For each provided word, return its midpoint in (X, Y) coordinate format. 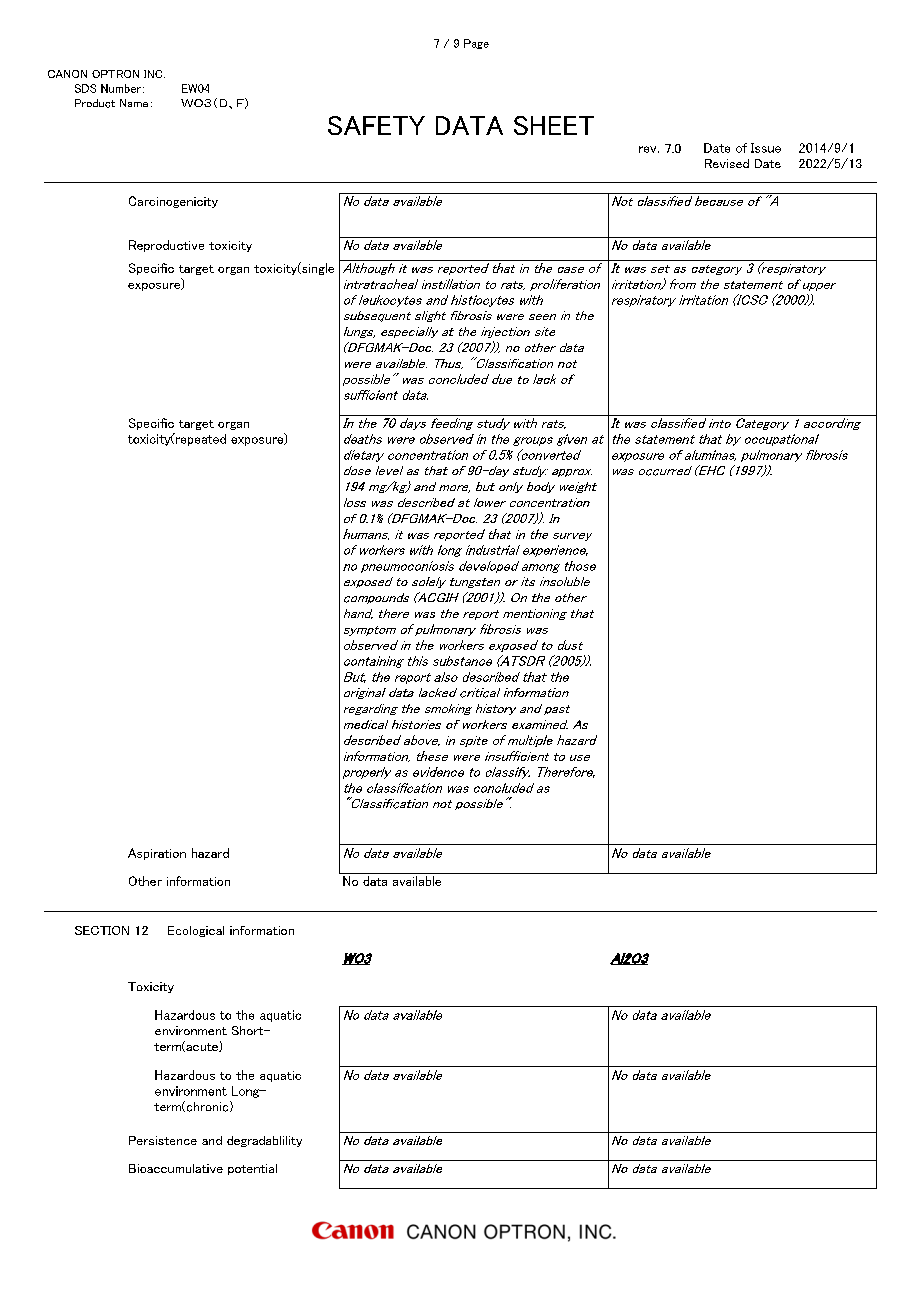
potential (252, 1169)
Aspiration (157, 854)
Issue (766, 148)
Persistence (163, 1140)
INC (154, 74)
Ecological (196, 931)
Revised (727, 163)
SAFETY (376, 125)
